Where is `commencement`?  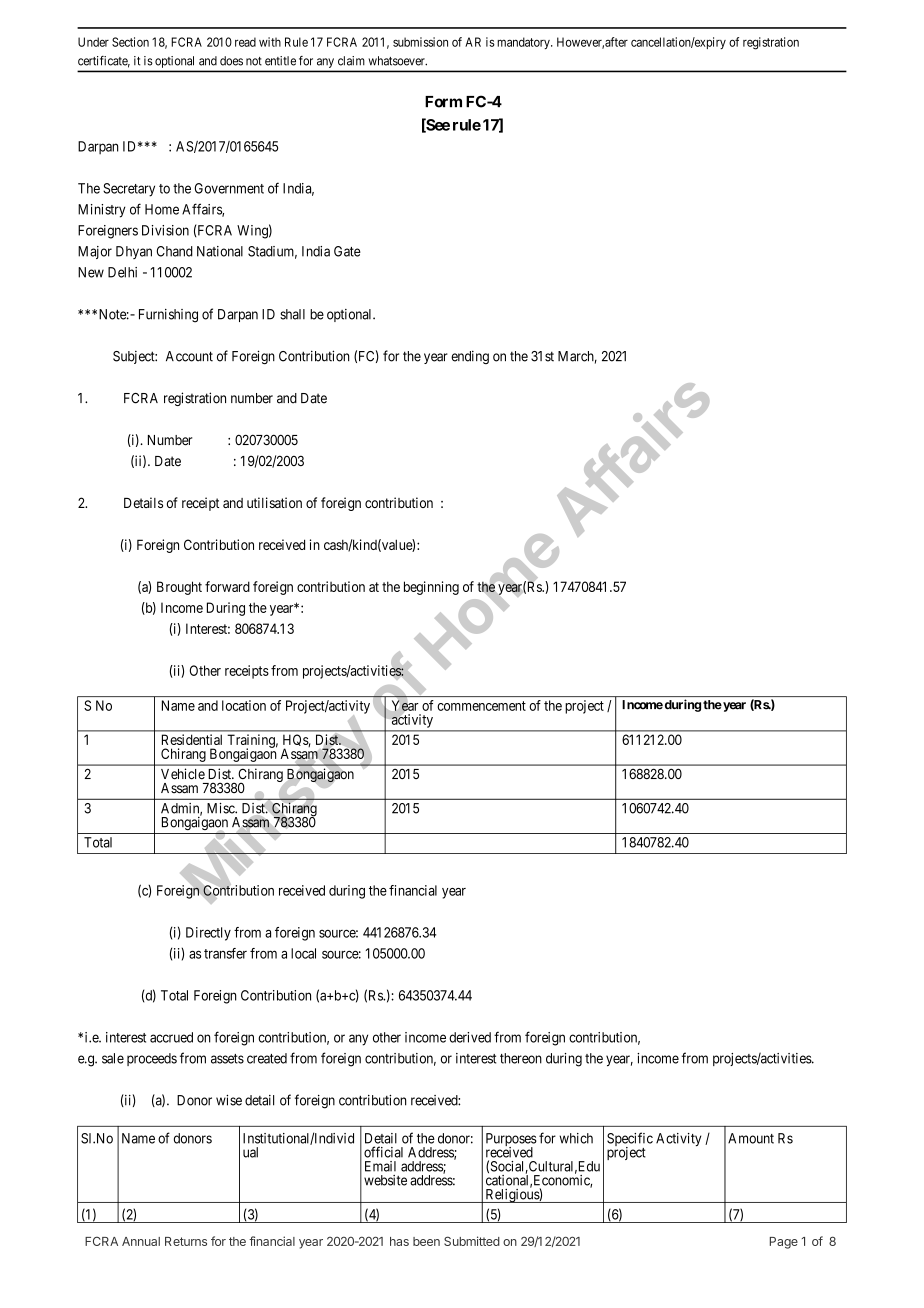
commencement is located at coordinates (481, 706).
